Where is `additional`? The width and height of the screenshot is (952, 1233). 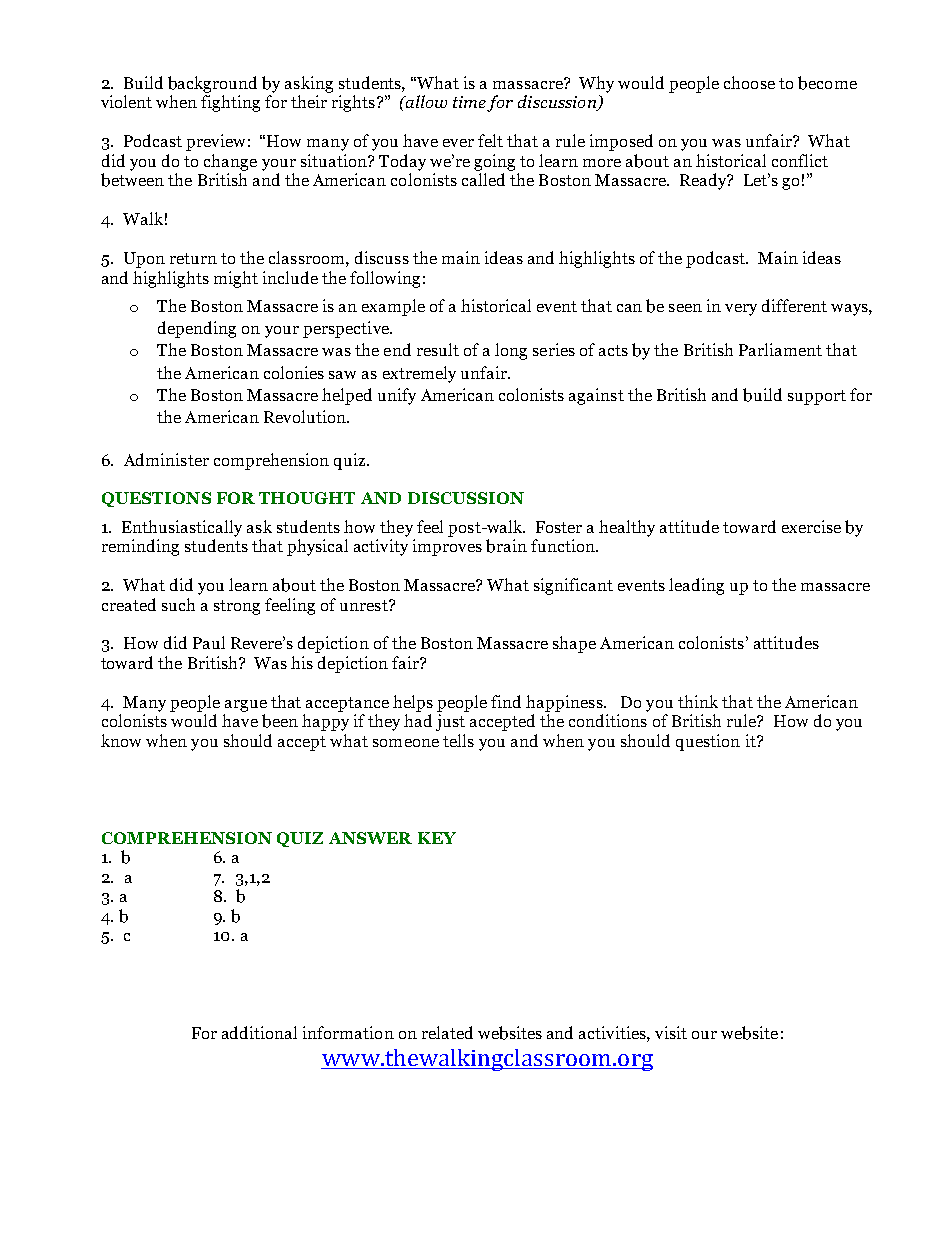 additional is located at coordinates (259, 1032).
